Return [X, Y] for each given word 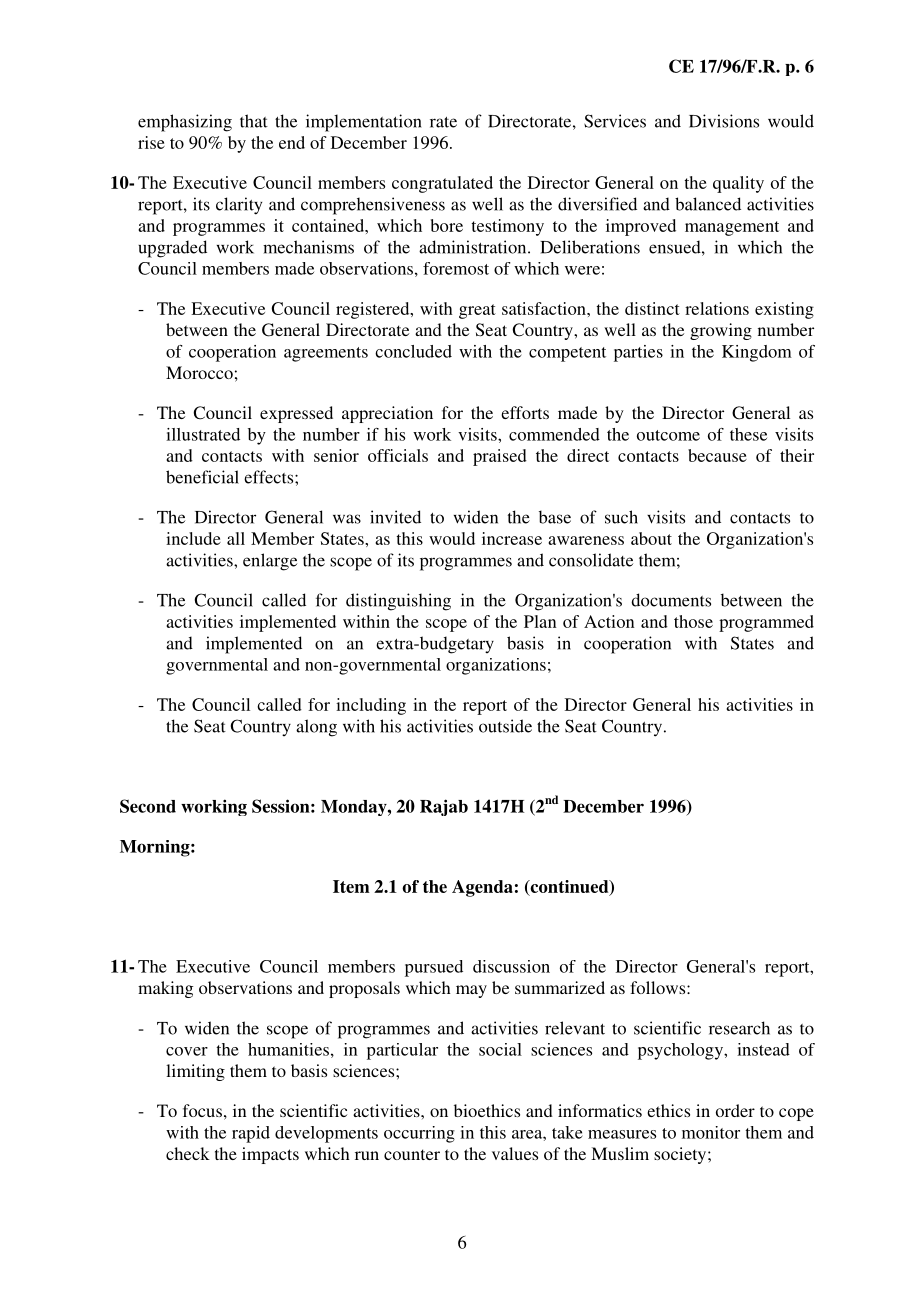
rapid [251, 1134]
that [254, 121]
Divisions [724, 121]
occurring [419, 1134]
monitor [711, 1132]
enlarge [270, 562]
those [693, 621]
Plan [540, 621]
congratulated [442, 184]
